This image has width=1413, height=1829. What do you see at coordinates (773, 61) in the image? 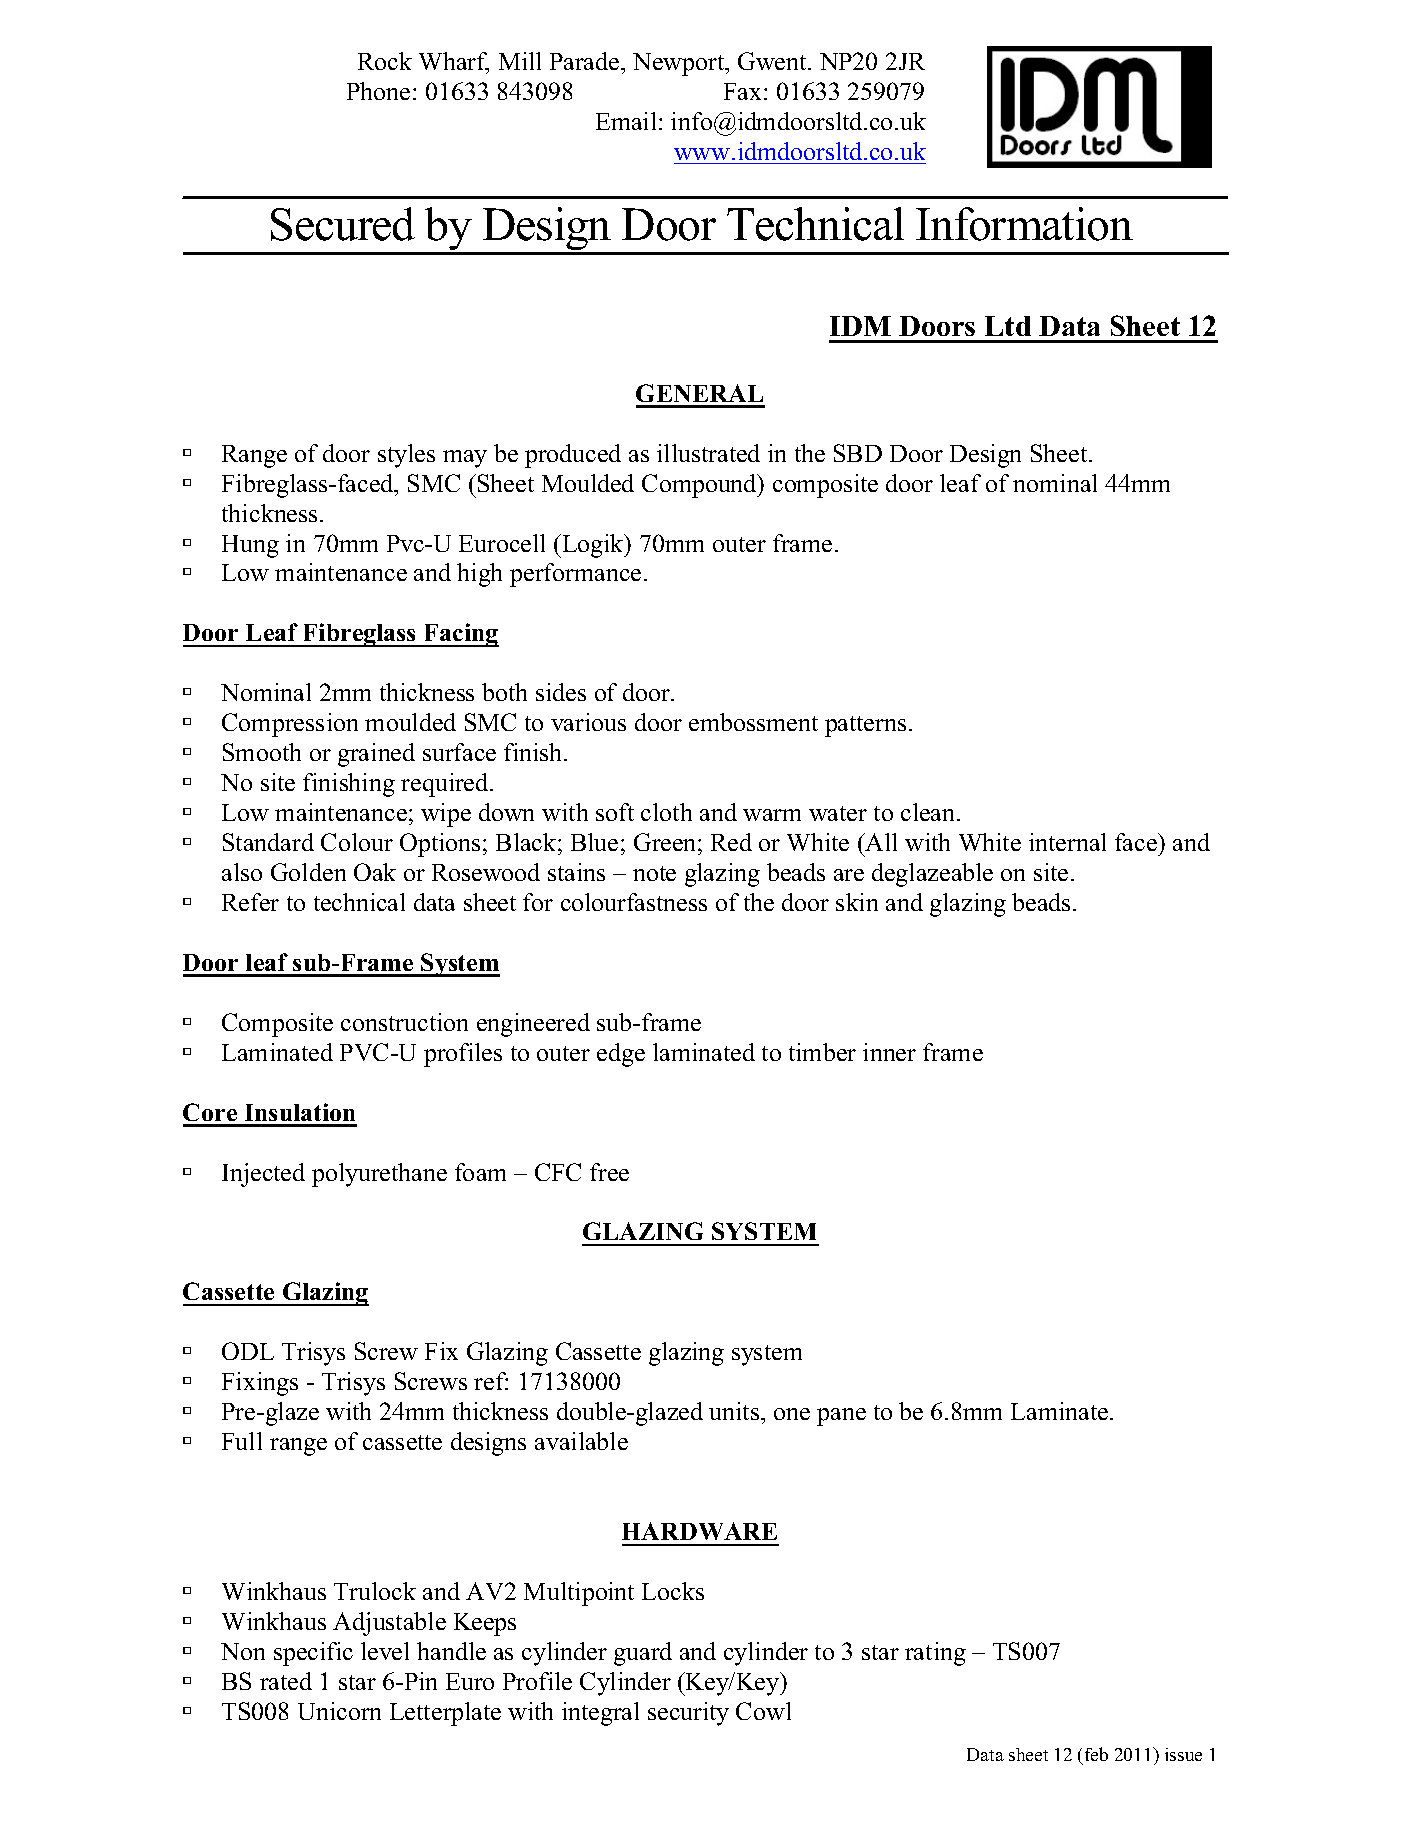
I see `Gwent` at bounding box center [773, 61].
